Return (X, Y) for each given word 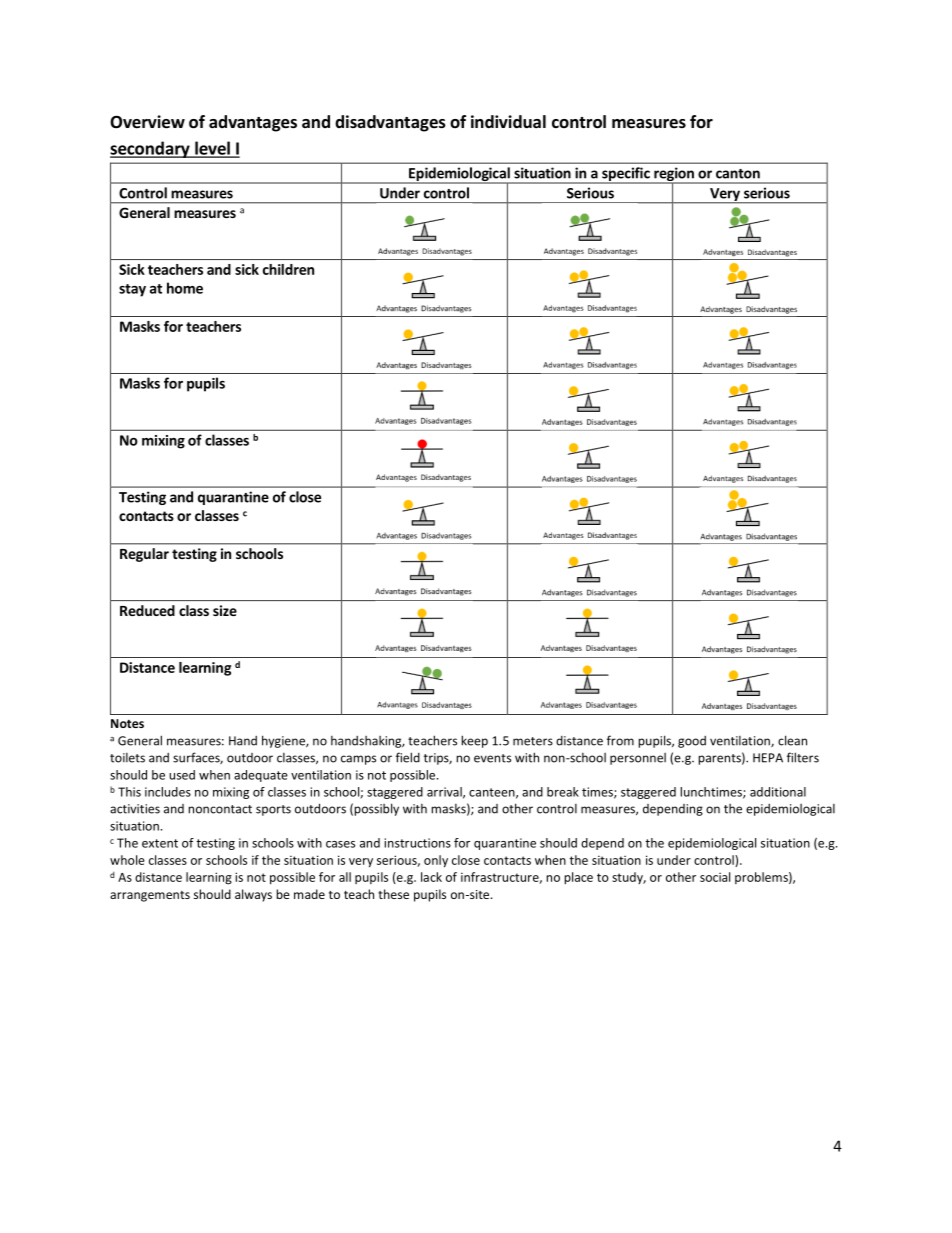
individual (508, 122)
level (212, 149)
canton (738, 174)
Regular (144, 555)
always (253, 895)
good (692, 742)
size (225, 610)
